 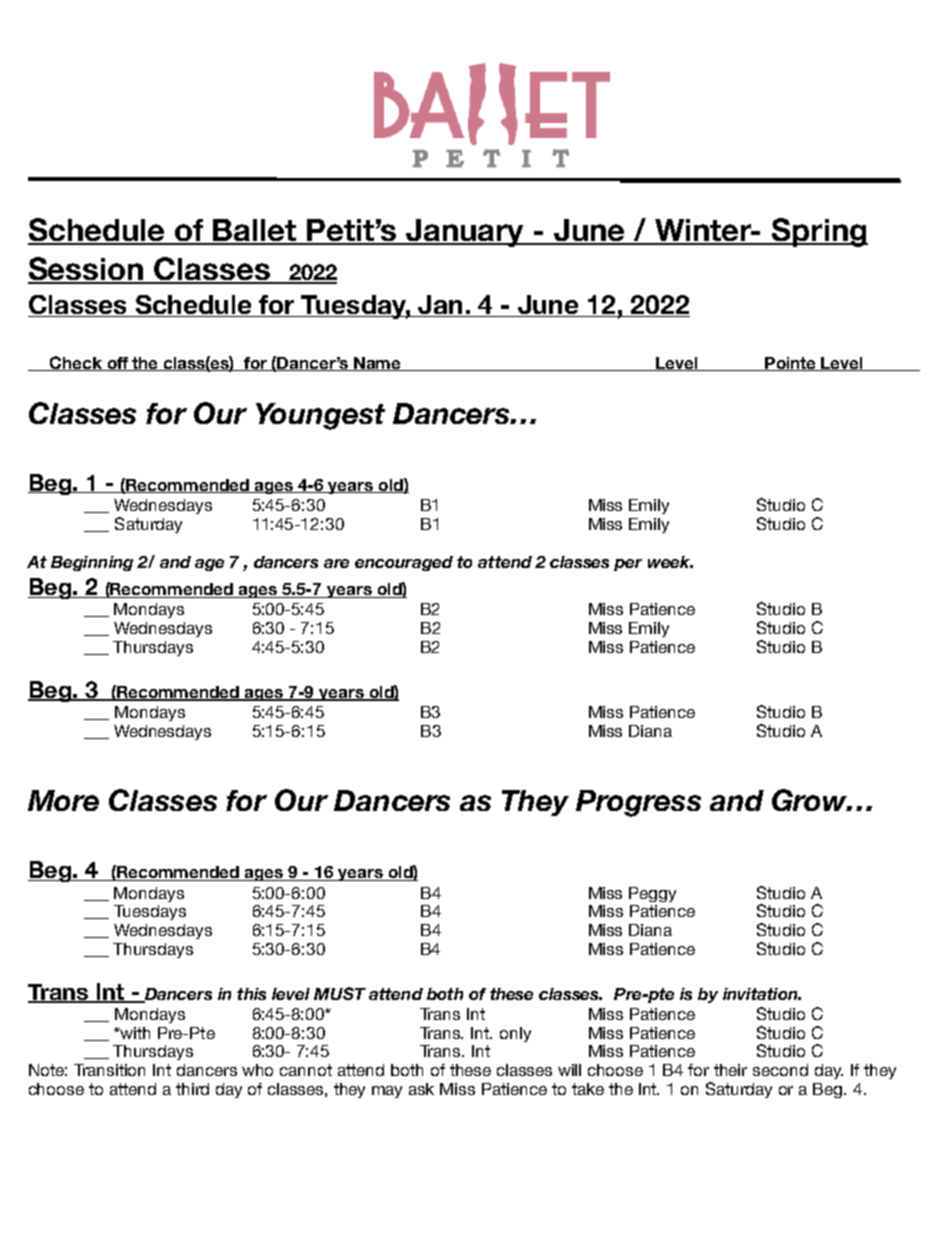 What do you see at coordinates (730, 1070) in the page?
I see `their` at bounding box center [730, 1070].
